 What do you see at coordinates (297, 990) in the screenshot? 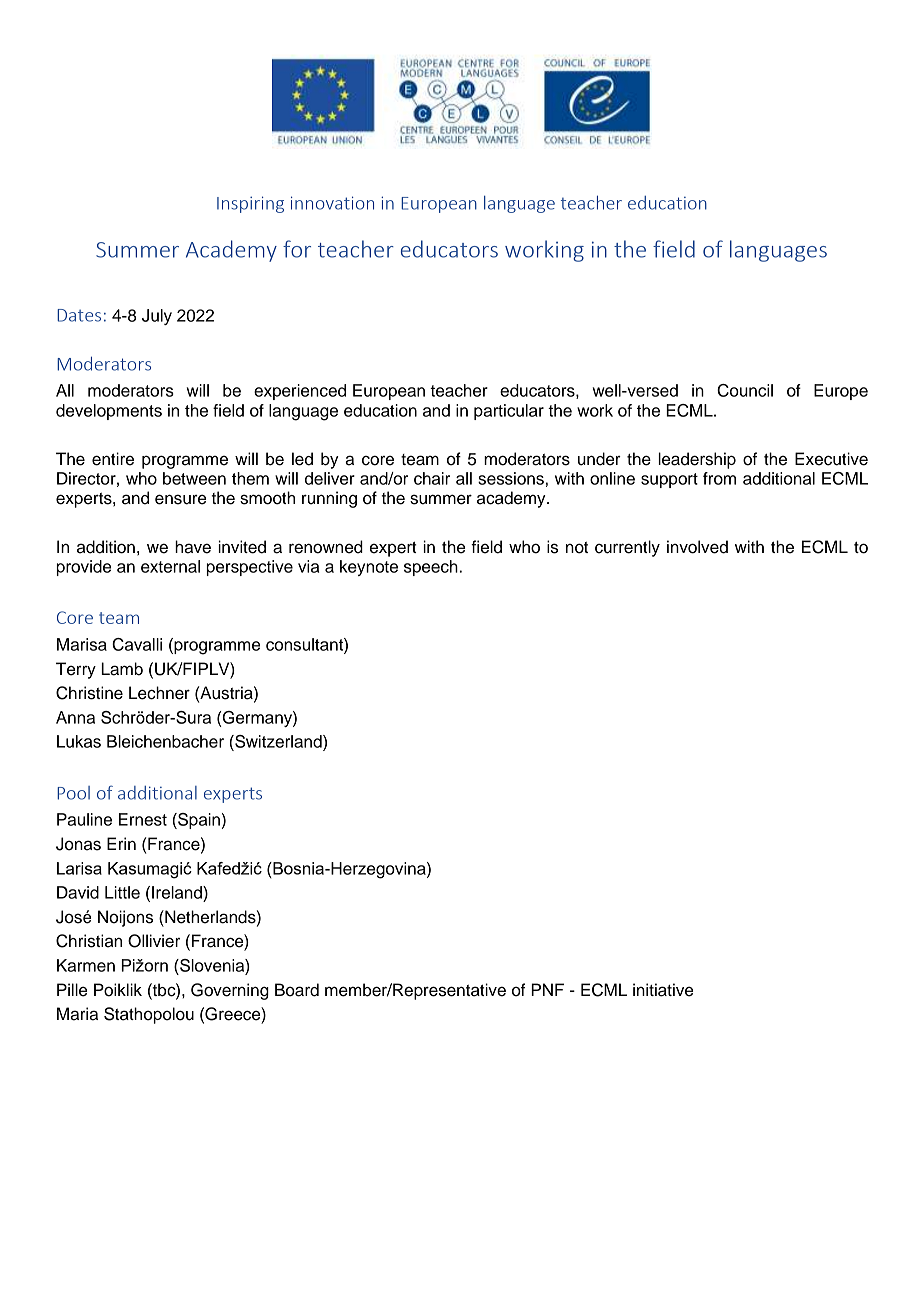
I see `Board` at bounding box center [297, 990].
